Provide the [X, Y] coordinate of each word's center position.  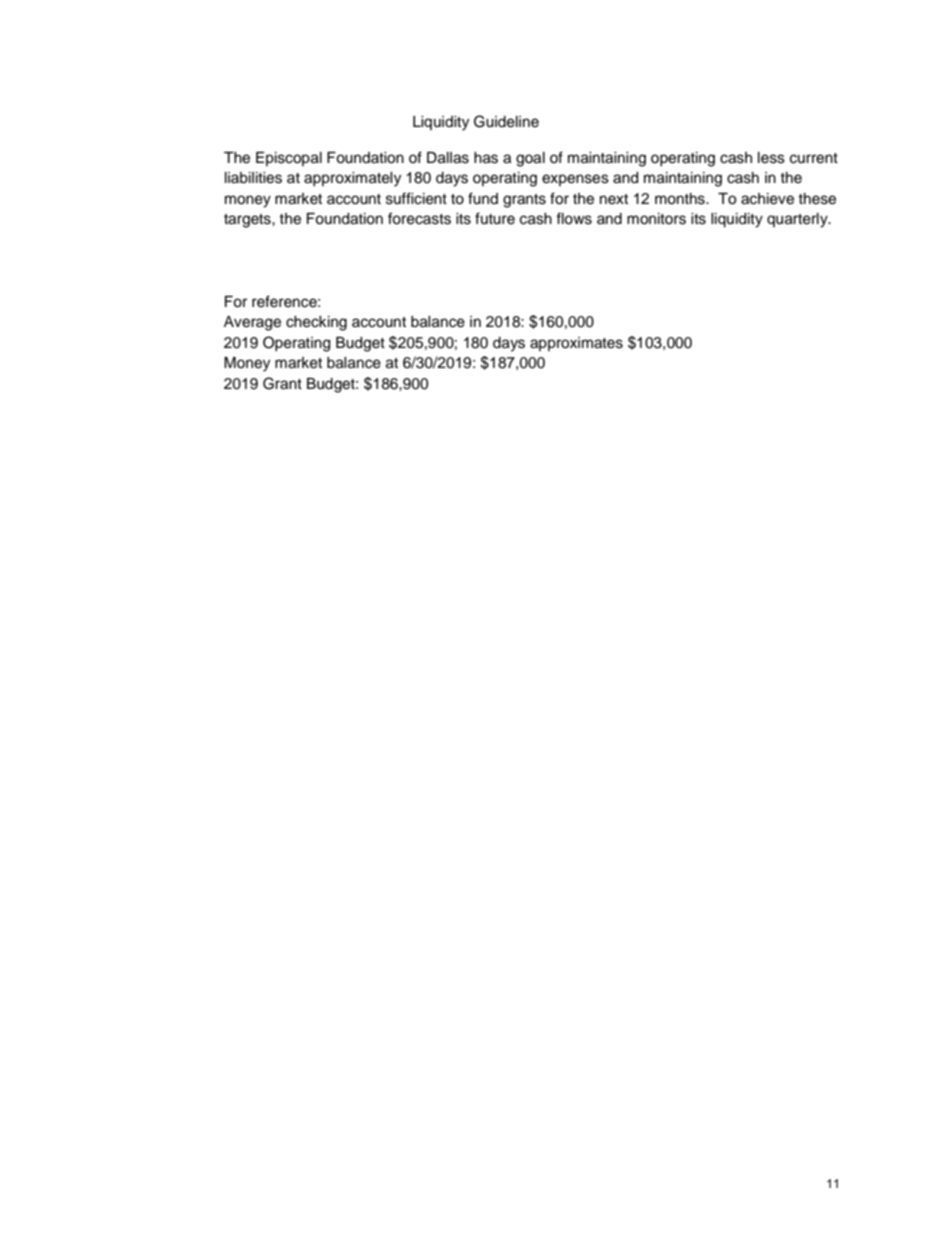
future [495, 218]
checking [316, 323]
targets [248, 221]
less [771, 158]
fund [483, 198]
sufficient [416, 198]
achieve [767, 199]
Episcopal [289, 159]
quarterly [798, 220]
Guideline [506, 121]
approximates [576, 344]
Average [252, 323]
